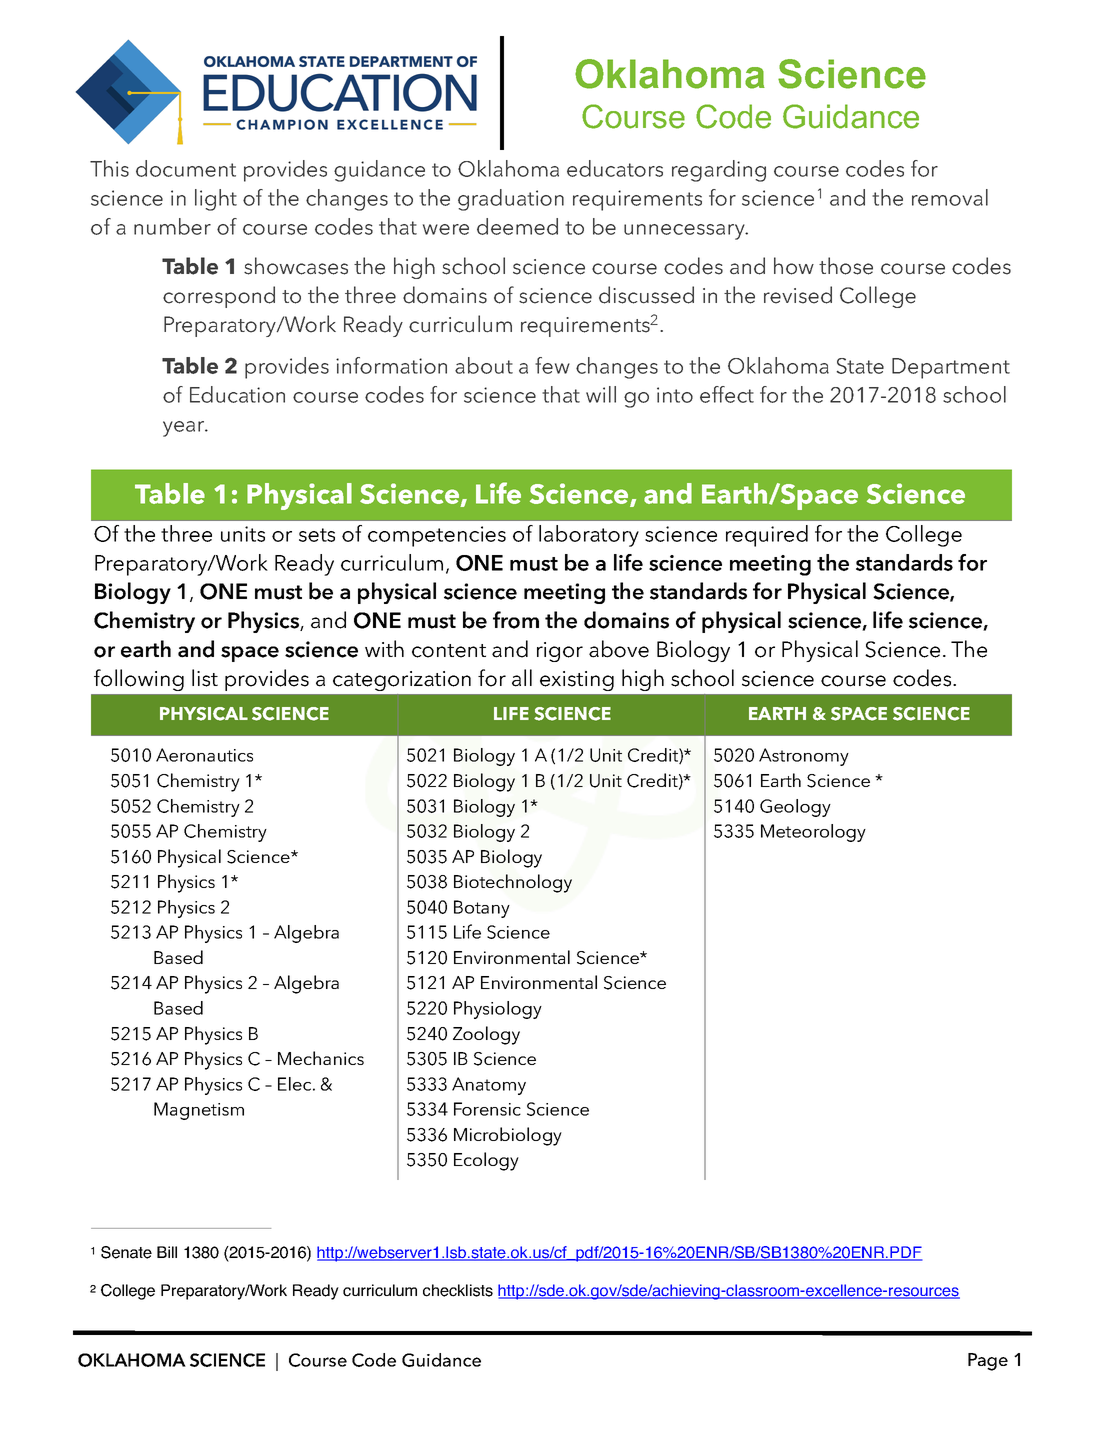 The height and width of the image is (1430, 1105). Describe the element at coordinates (216, 200) in the image. I see `light` at that location.
